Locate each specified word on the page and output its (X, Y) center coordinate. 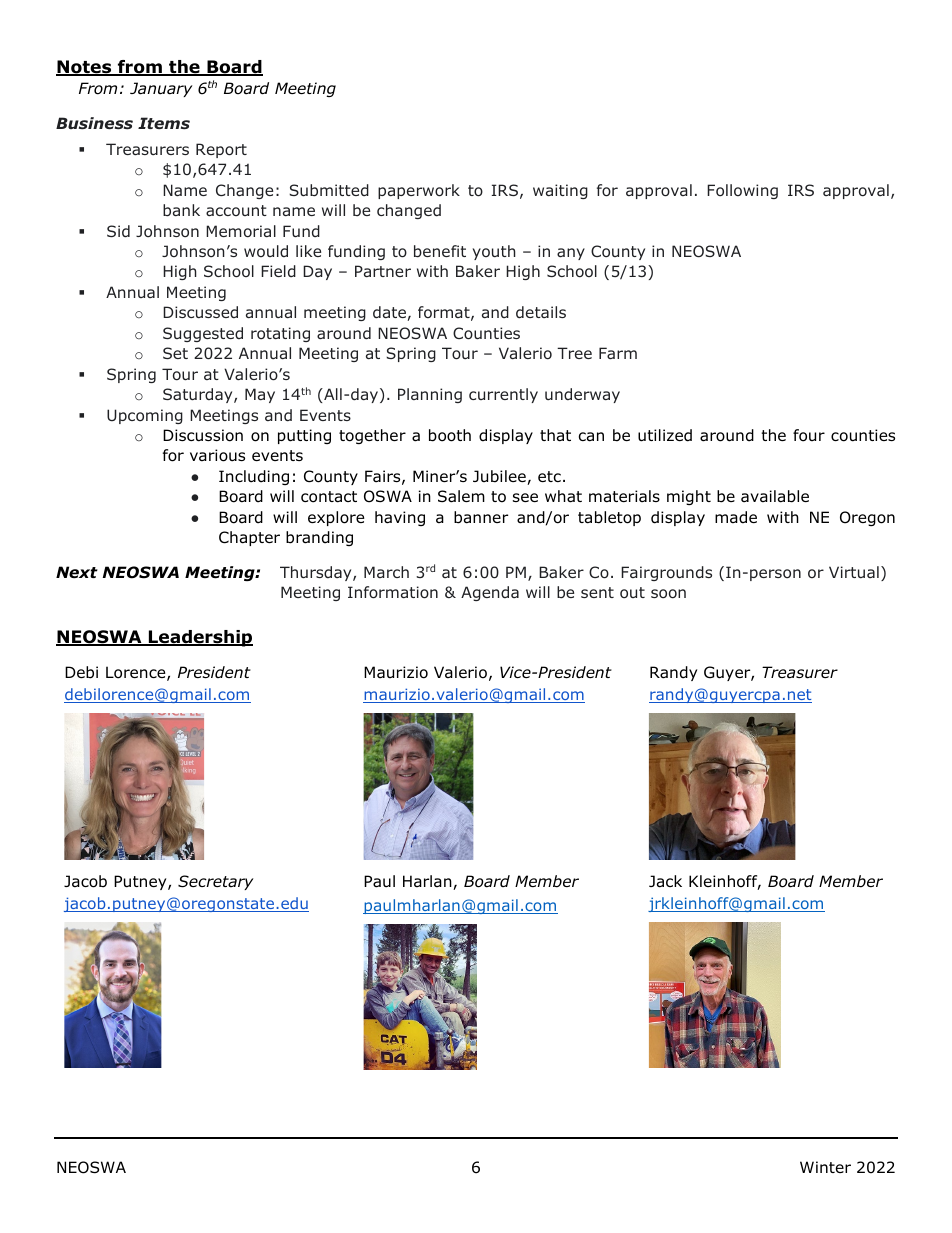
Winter (825, 1167)
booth (450, 435)
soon (668, 594)
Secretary (215, 882)
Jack (665, 881)
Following (742, 191)
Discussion (203, 435)
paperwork (419, 191)
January (161, 89)
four (809, 435)
